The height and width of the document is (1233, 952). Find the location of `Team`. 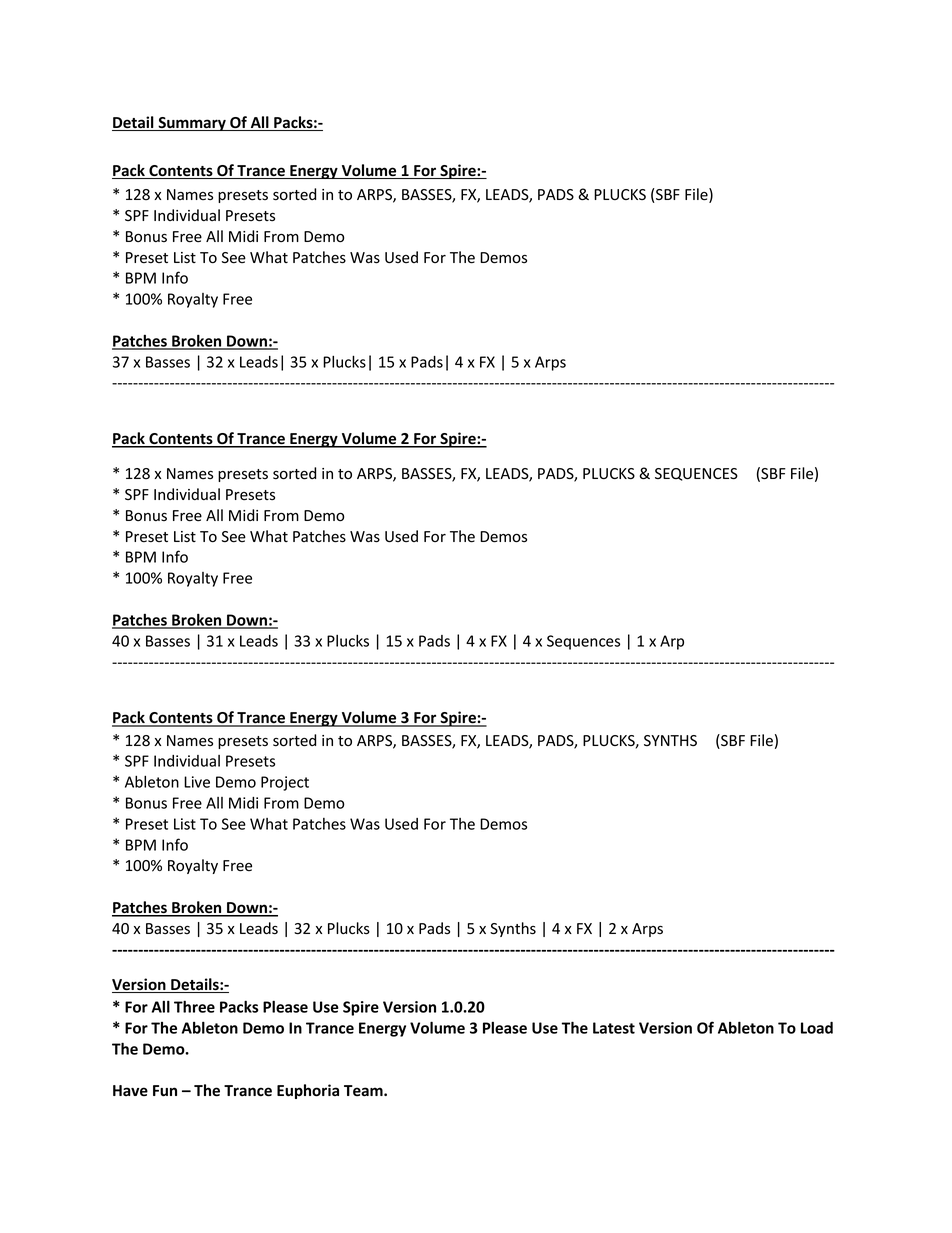

Team is located at coordinates (364, 1091).
